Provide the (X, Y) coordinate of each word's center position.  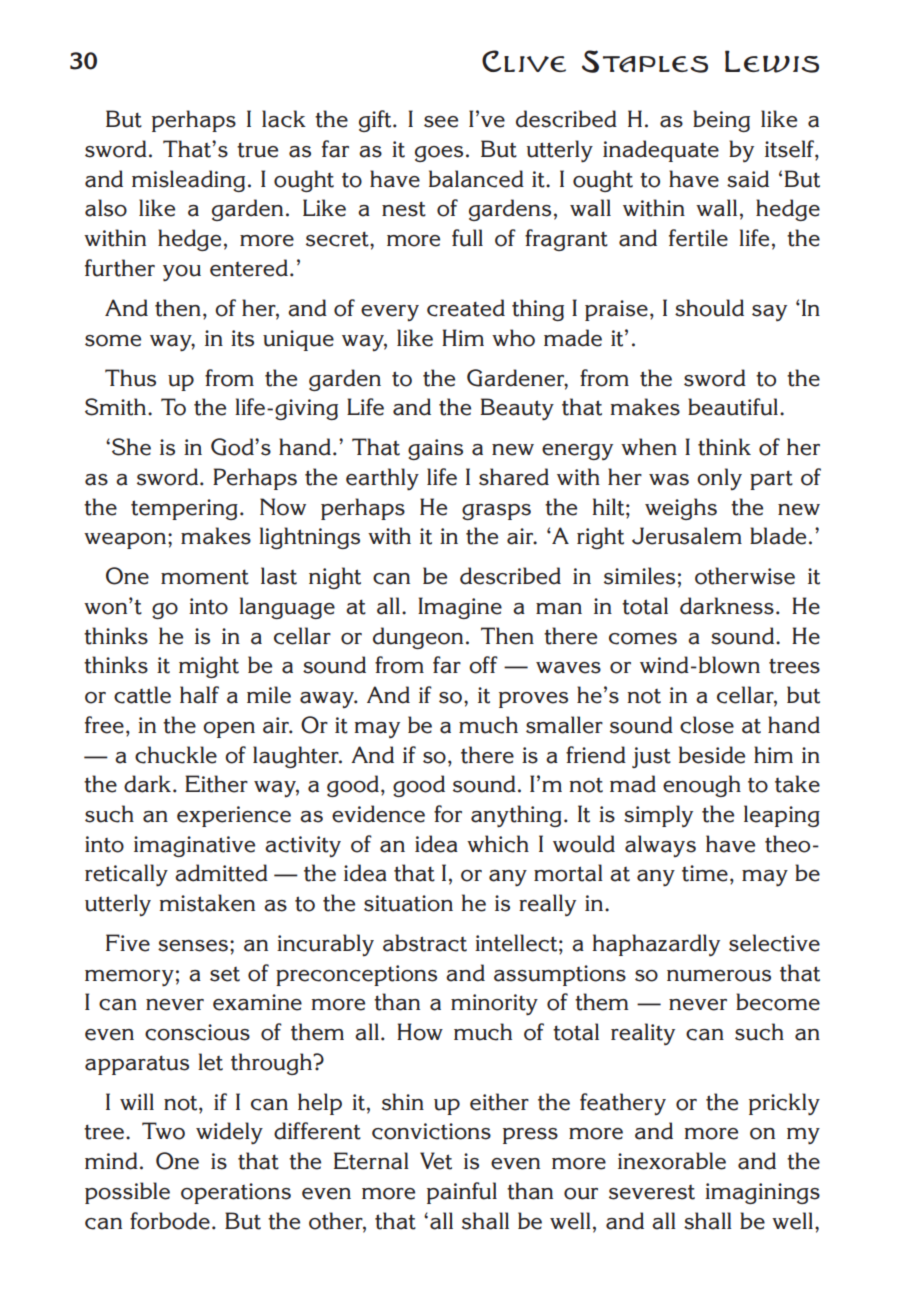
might (209, 667)
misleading (188, 181)
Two (163, 1131)
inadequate (661, 151)
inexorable (672, 1161)
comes (643, 639)
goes (439, 154)
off (483, 665)
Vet (436, 1161)
